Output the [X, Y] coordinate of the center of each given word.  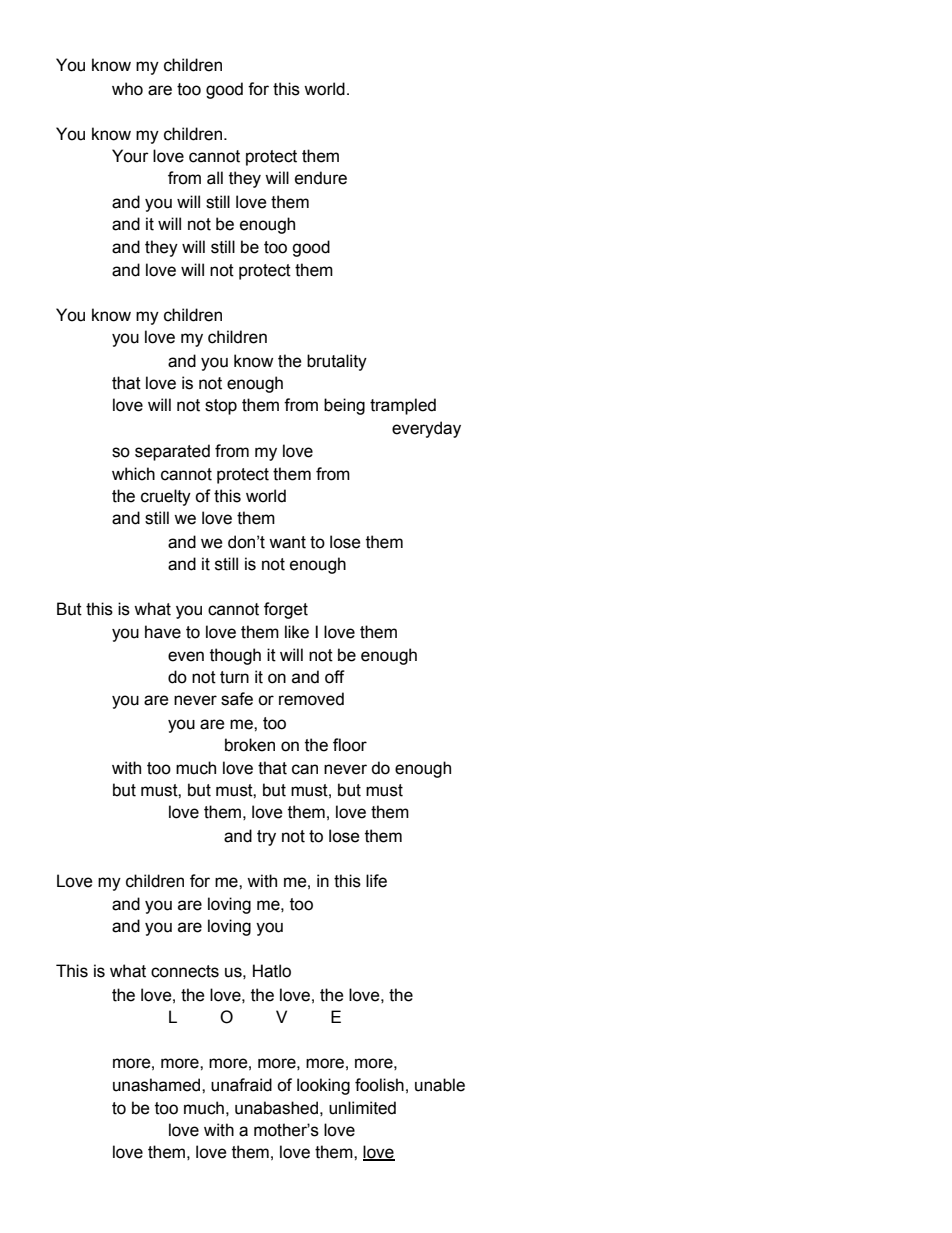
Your [130, 156]
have [163, 632]
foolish [379, 1085]
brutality [337, 362]
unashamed [158, 1085]
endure [321, 178]
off [335, 677]
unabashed [276, 1108]
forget [286, 610]
